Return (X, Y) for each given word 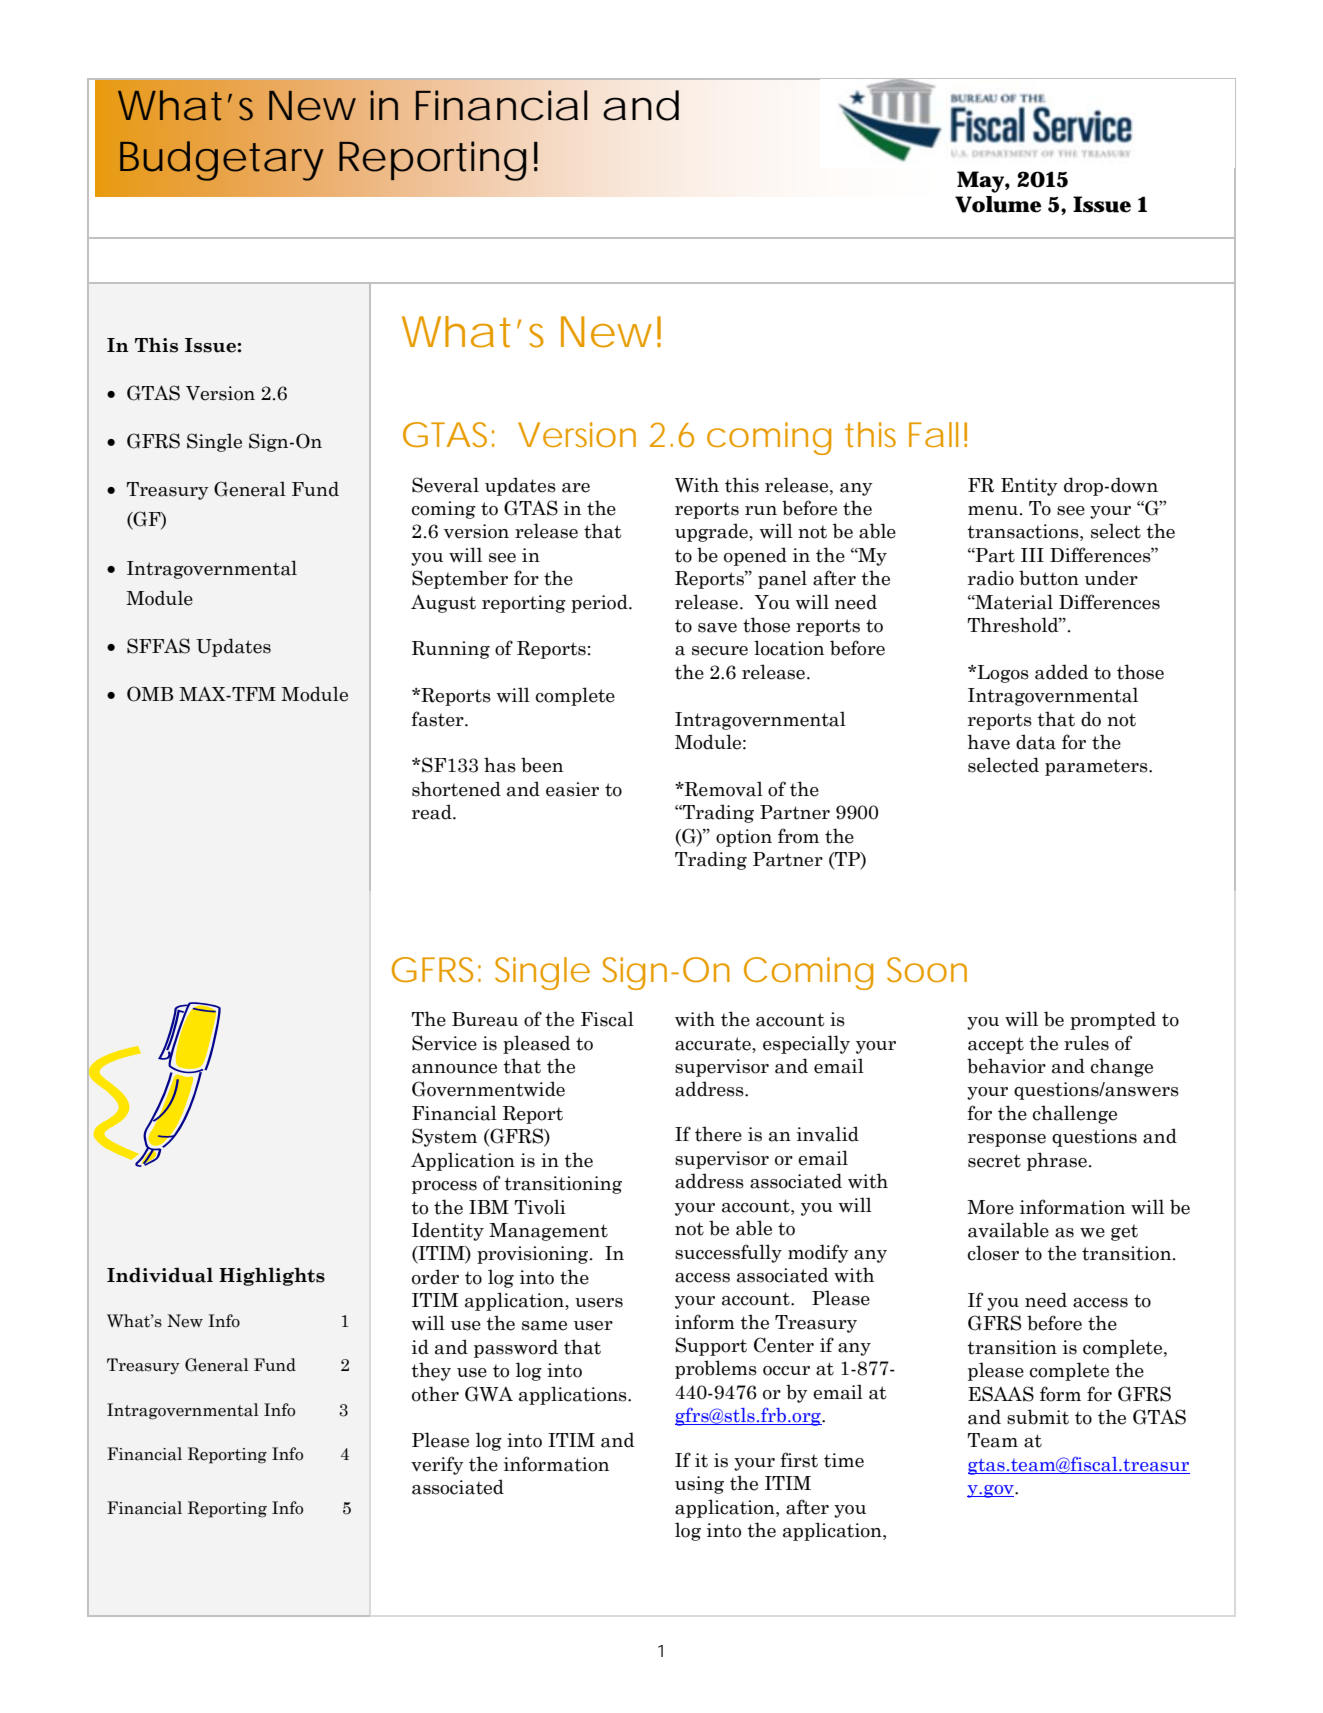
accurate (714, 1044)
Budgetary (221, 161)
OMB (150, 694)
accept (996, 1045)
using (699, 1485)
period (600, 603)
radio (991, 578)
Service (444, 1043)
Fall (933, 434)
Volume (998, 204)
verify (437, 1465)
